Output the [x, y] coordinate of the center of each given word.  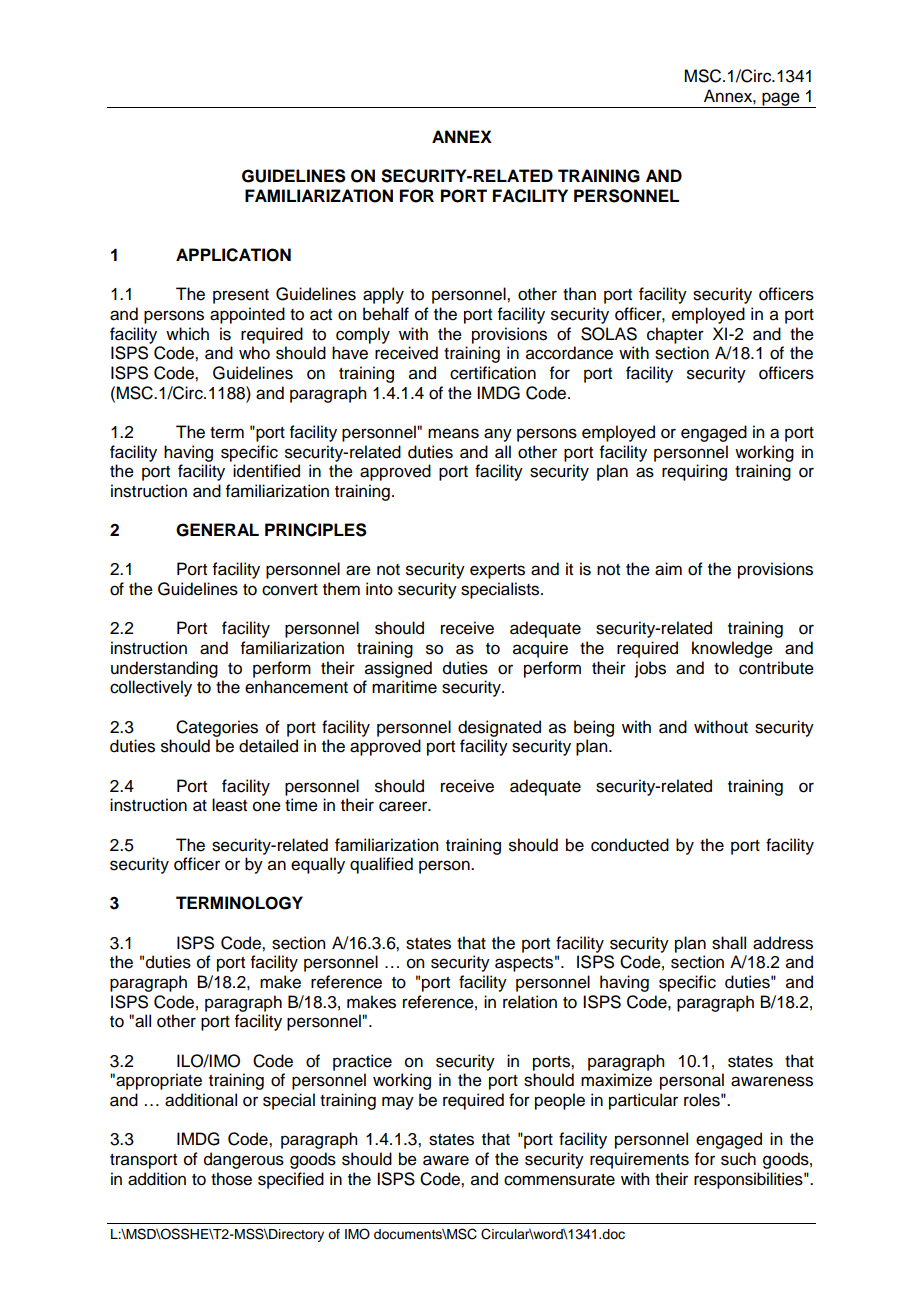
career [404, 806]
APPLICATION [233, 255]
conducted [630, 845]
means [453, 433]
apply [383, 295]
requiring [694, 472]
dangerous [244, 1160]
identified [266, 471]
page [781, 100]
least [229, 805]
